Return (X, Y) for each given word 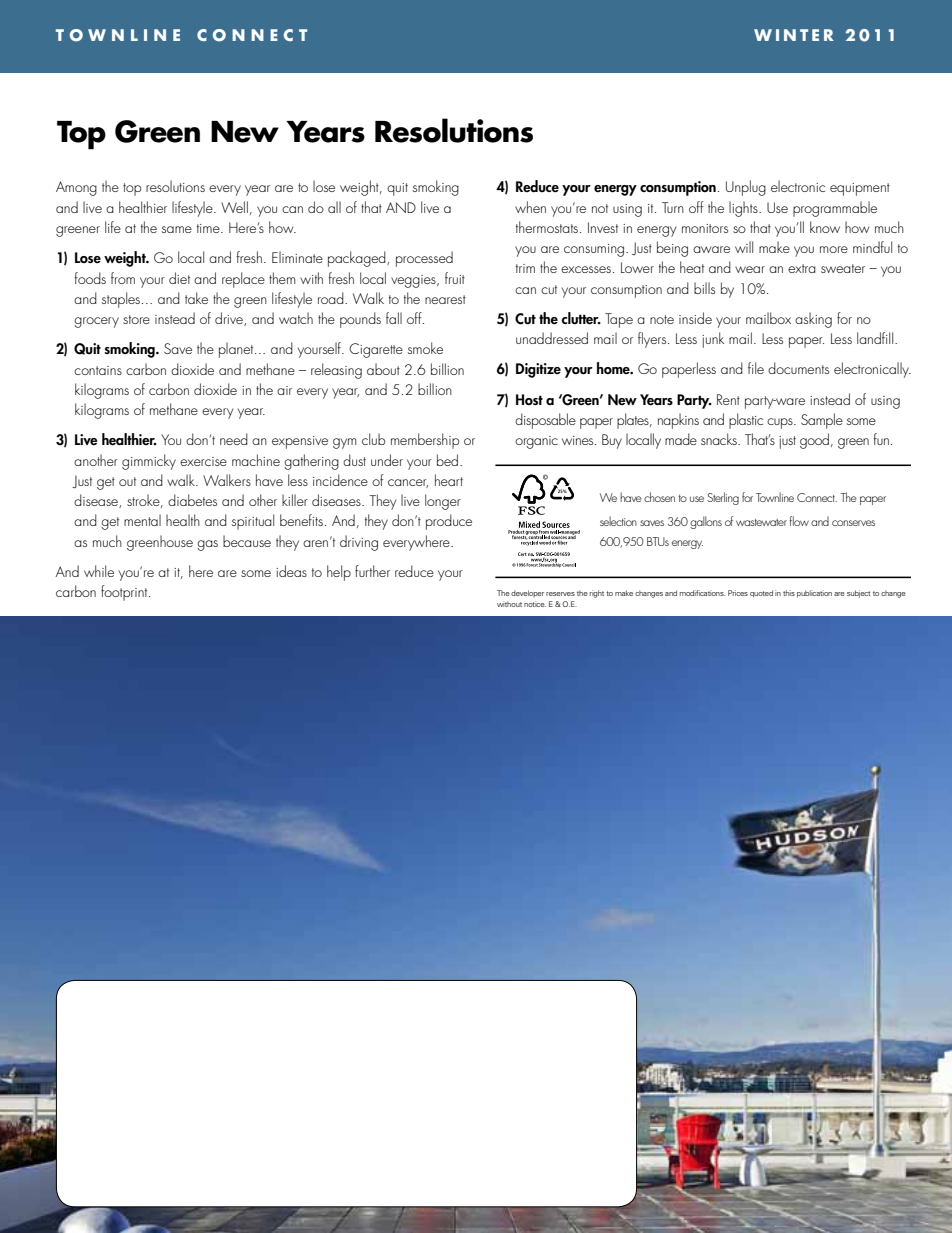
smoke (425, 348)
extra (802, 268)
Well (234, 207)
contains (98, 370)
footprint (125, 593)
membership (425, 441)
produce (449, 522)
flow (799, 521)
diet (179, 278)
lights (744, 209)
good (816, 441)
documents (798, 368)
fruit (455, 278)
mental (142, 520)
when (530, 207)
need (234, 439)
